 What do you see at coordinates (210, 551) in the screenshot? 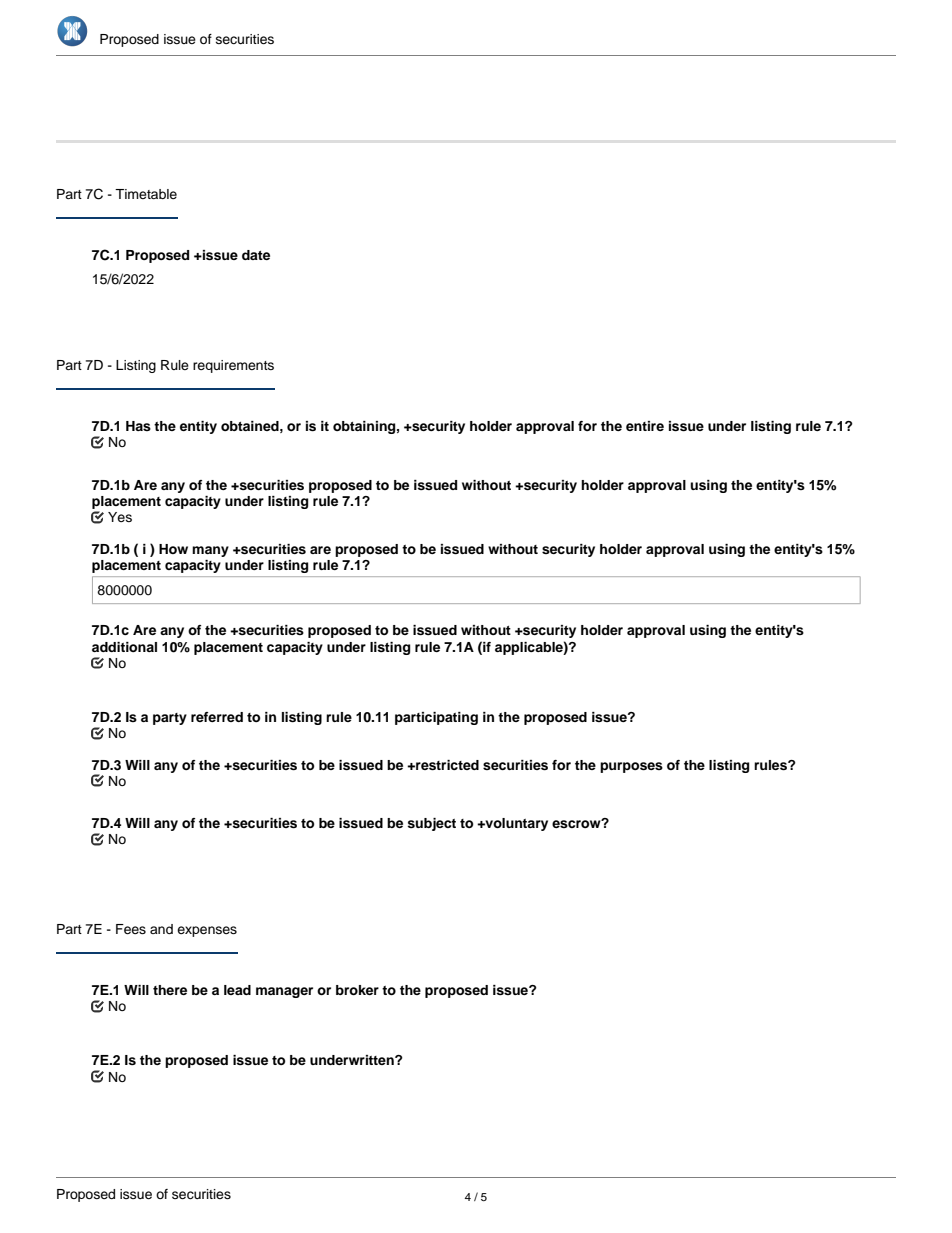
I see `many` at bounding box center [210, 551].
